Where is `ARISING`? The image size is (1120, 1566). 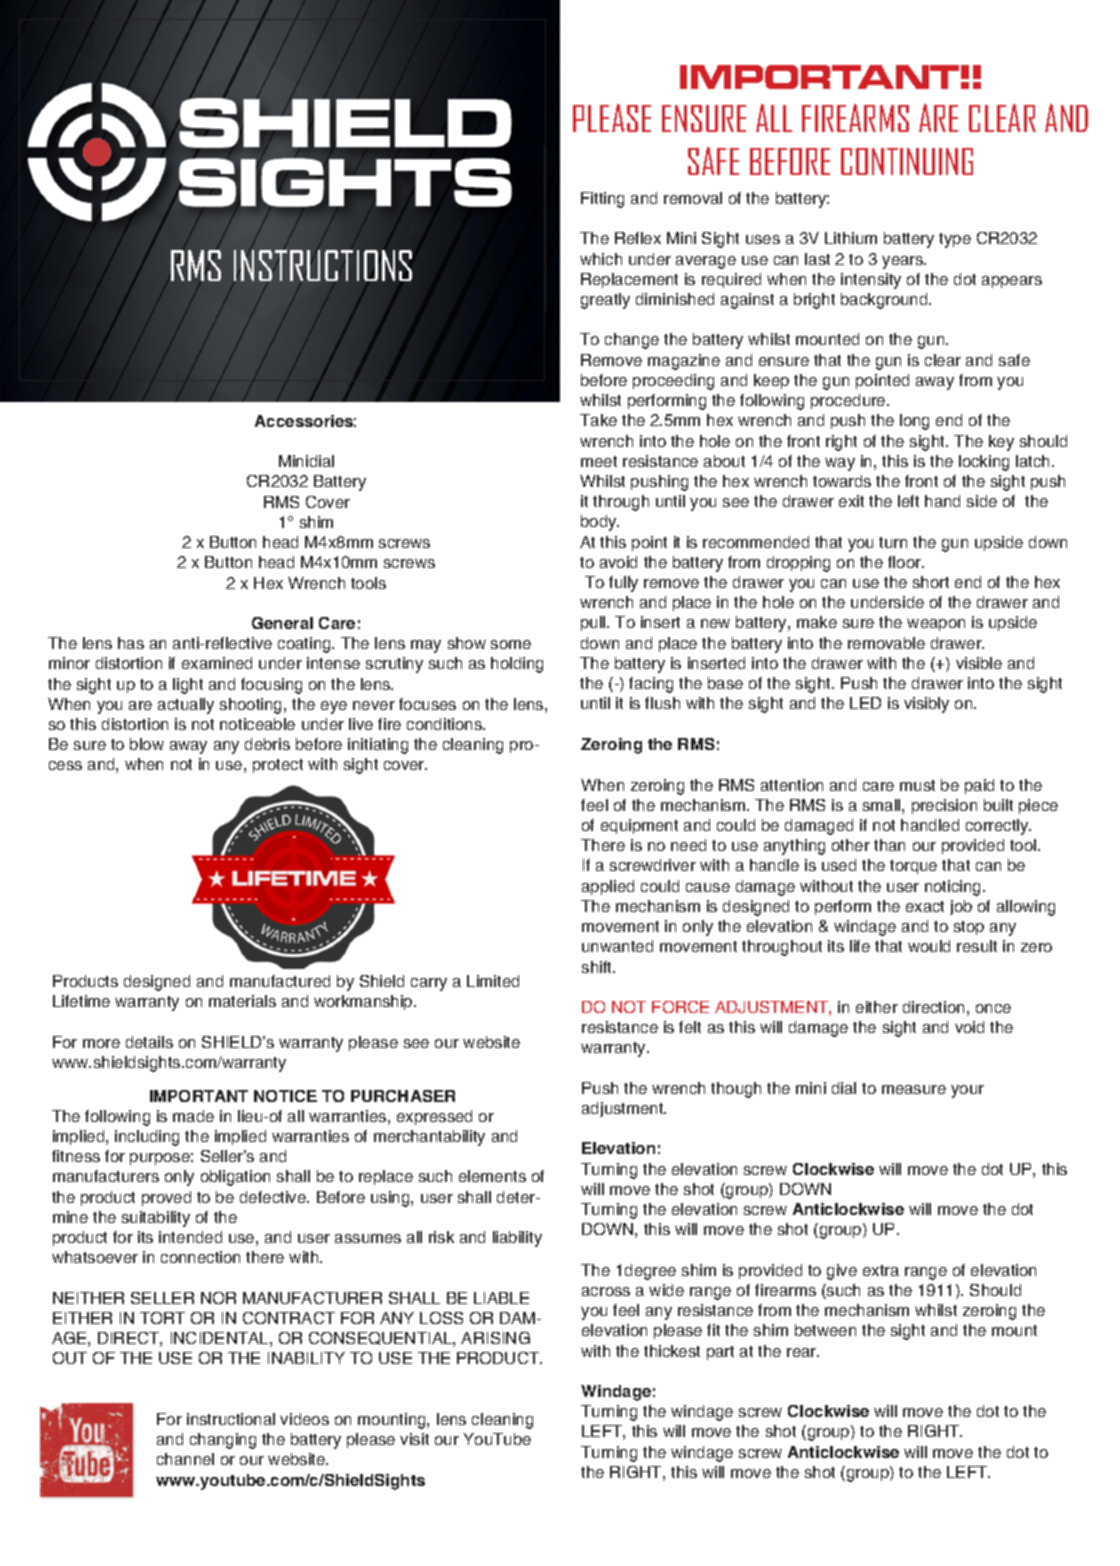
ARISING is located at coordinates (495, 1338).
